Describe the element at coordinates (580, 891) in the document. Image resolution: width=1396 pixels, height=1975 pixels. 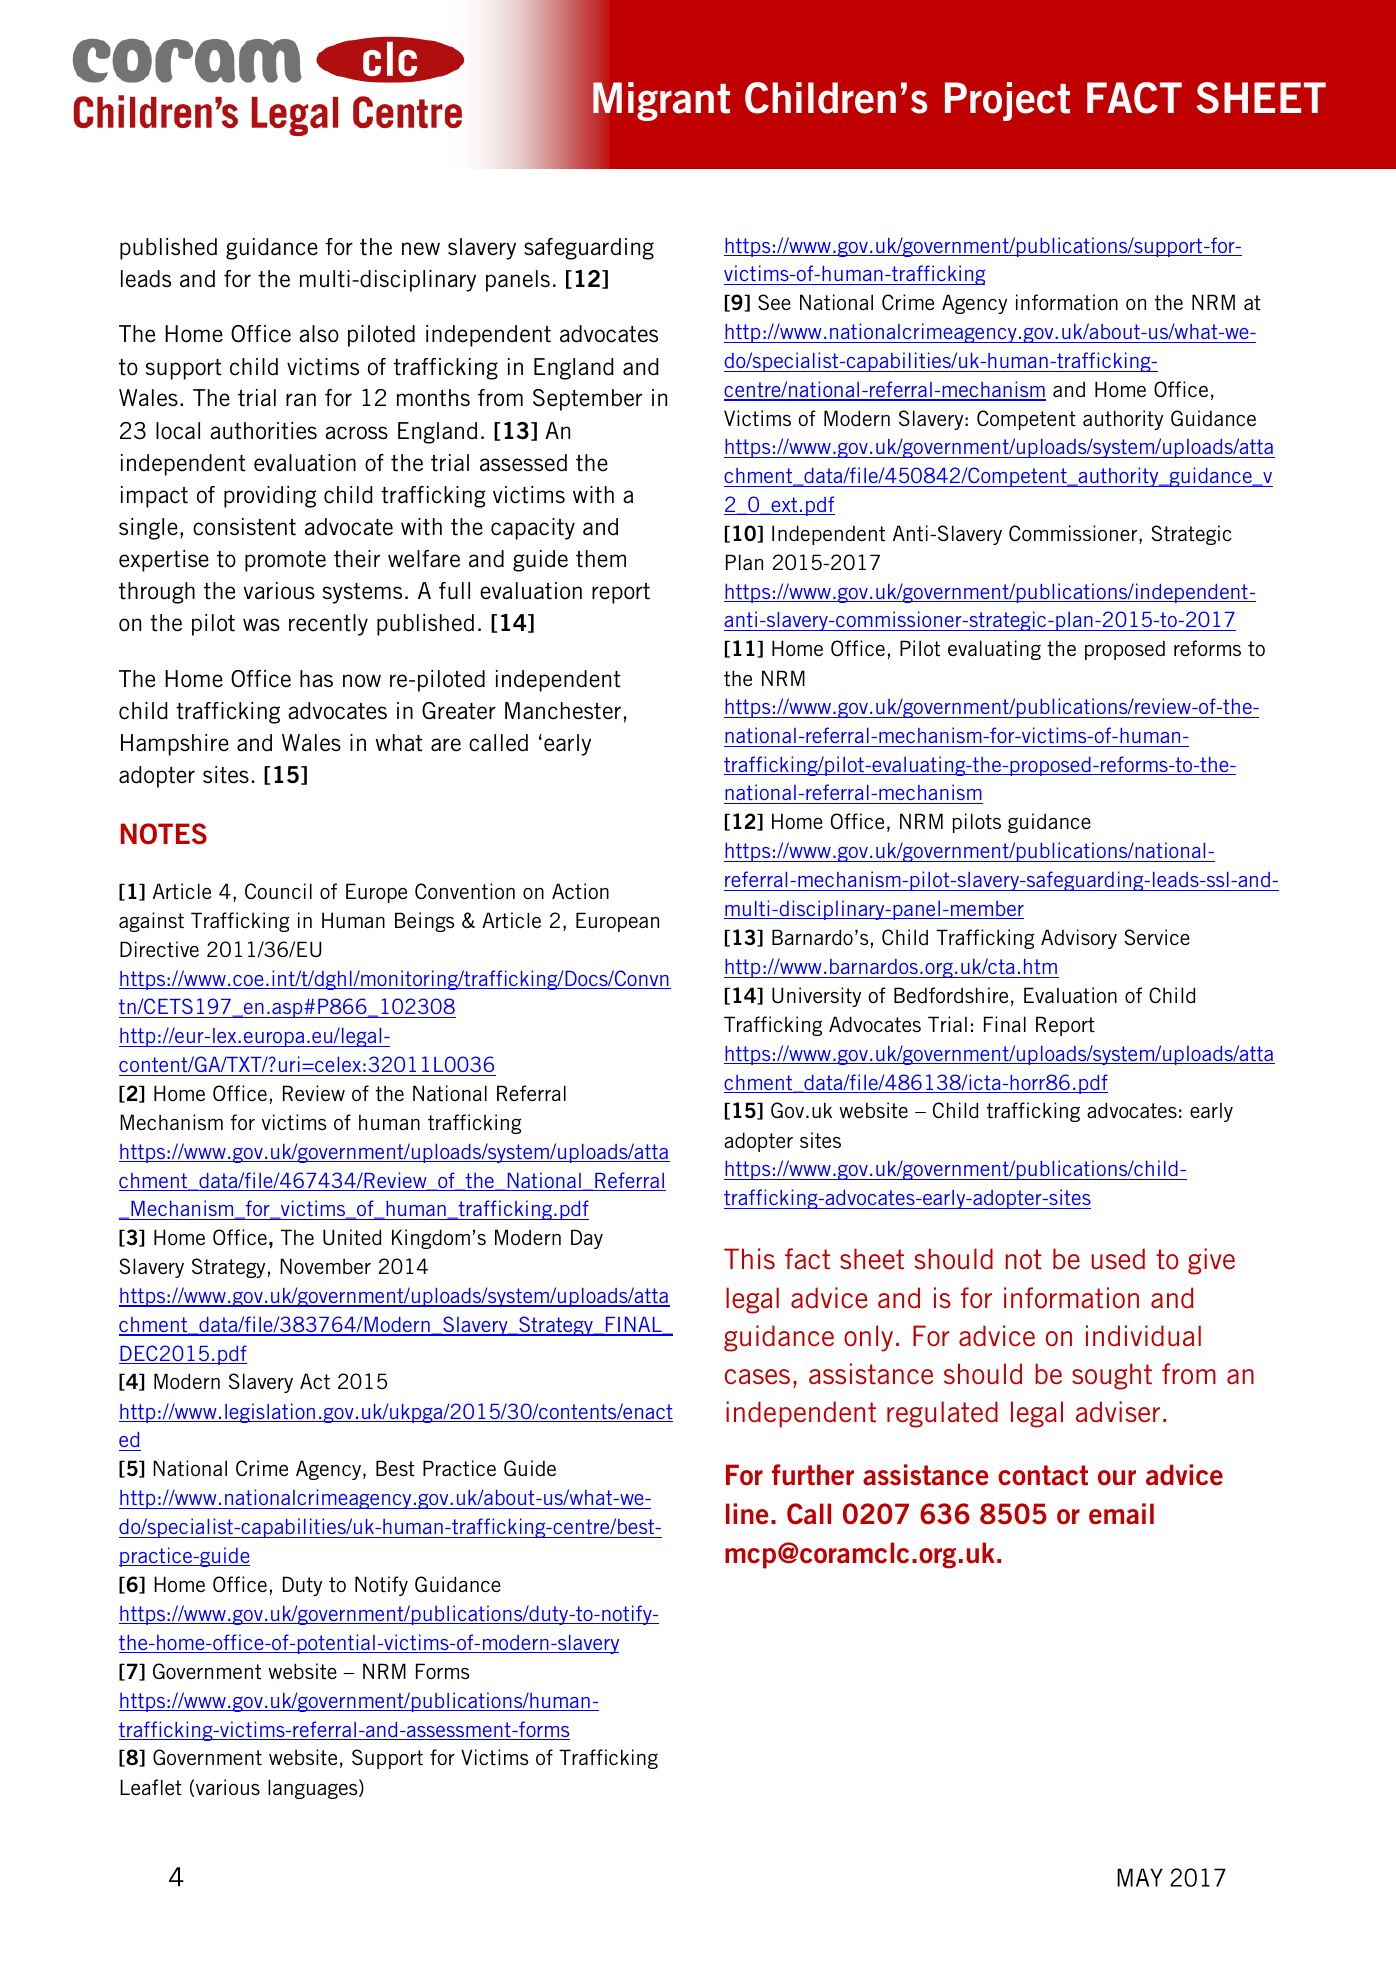
I see `Action` at that location.
